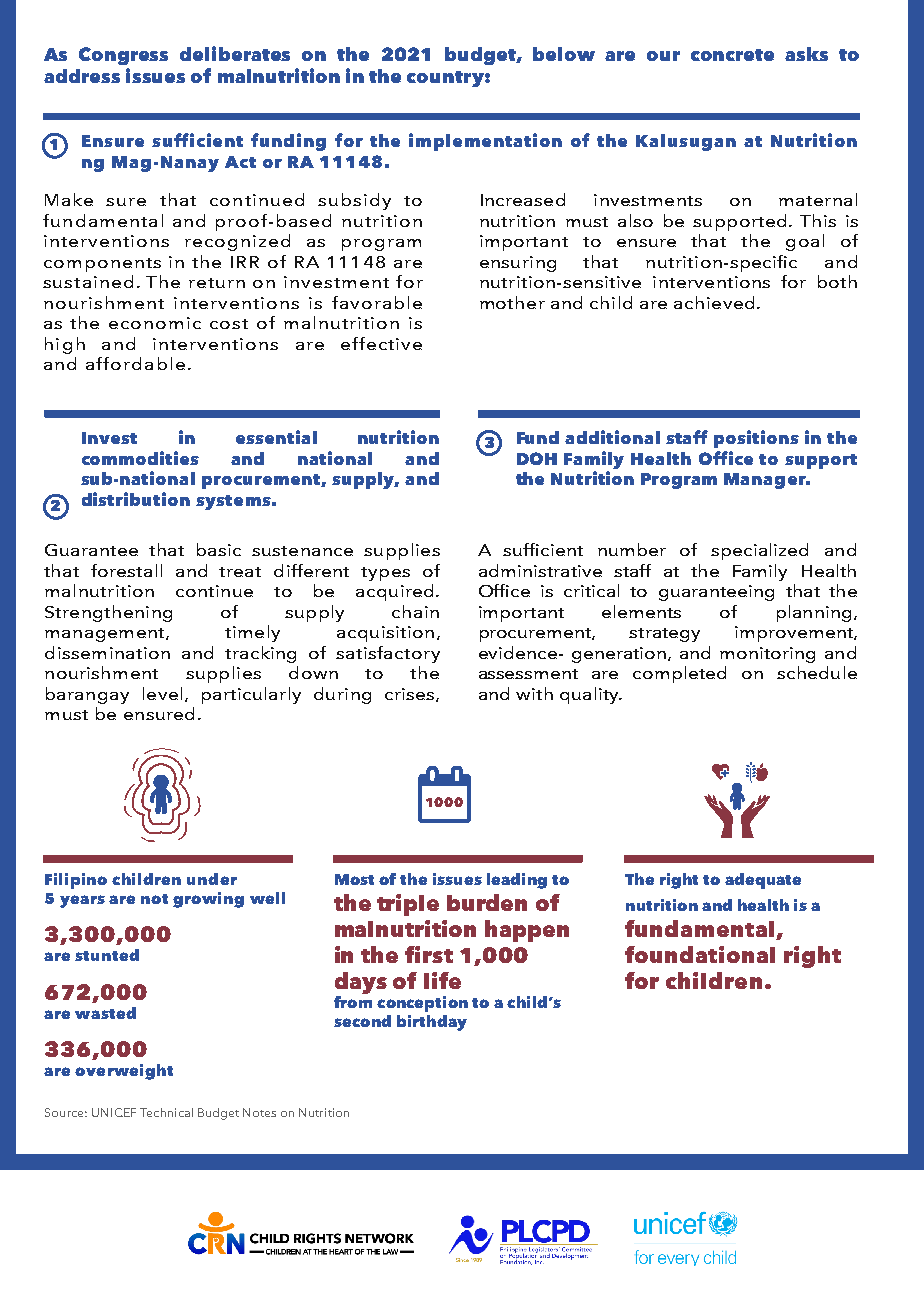 Image resolution: width=924 pixels, height=1308 pixels. What do you see at coordinates (126, 570) in the page?
I see `forestall` at bounding box center [126, 570].
